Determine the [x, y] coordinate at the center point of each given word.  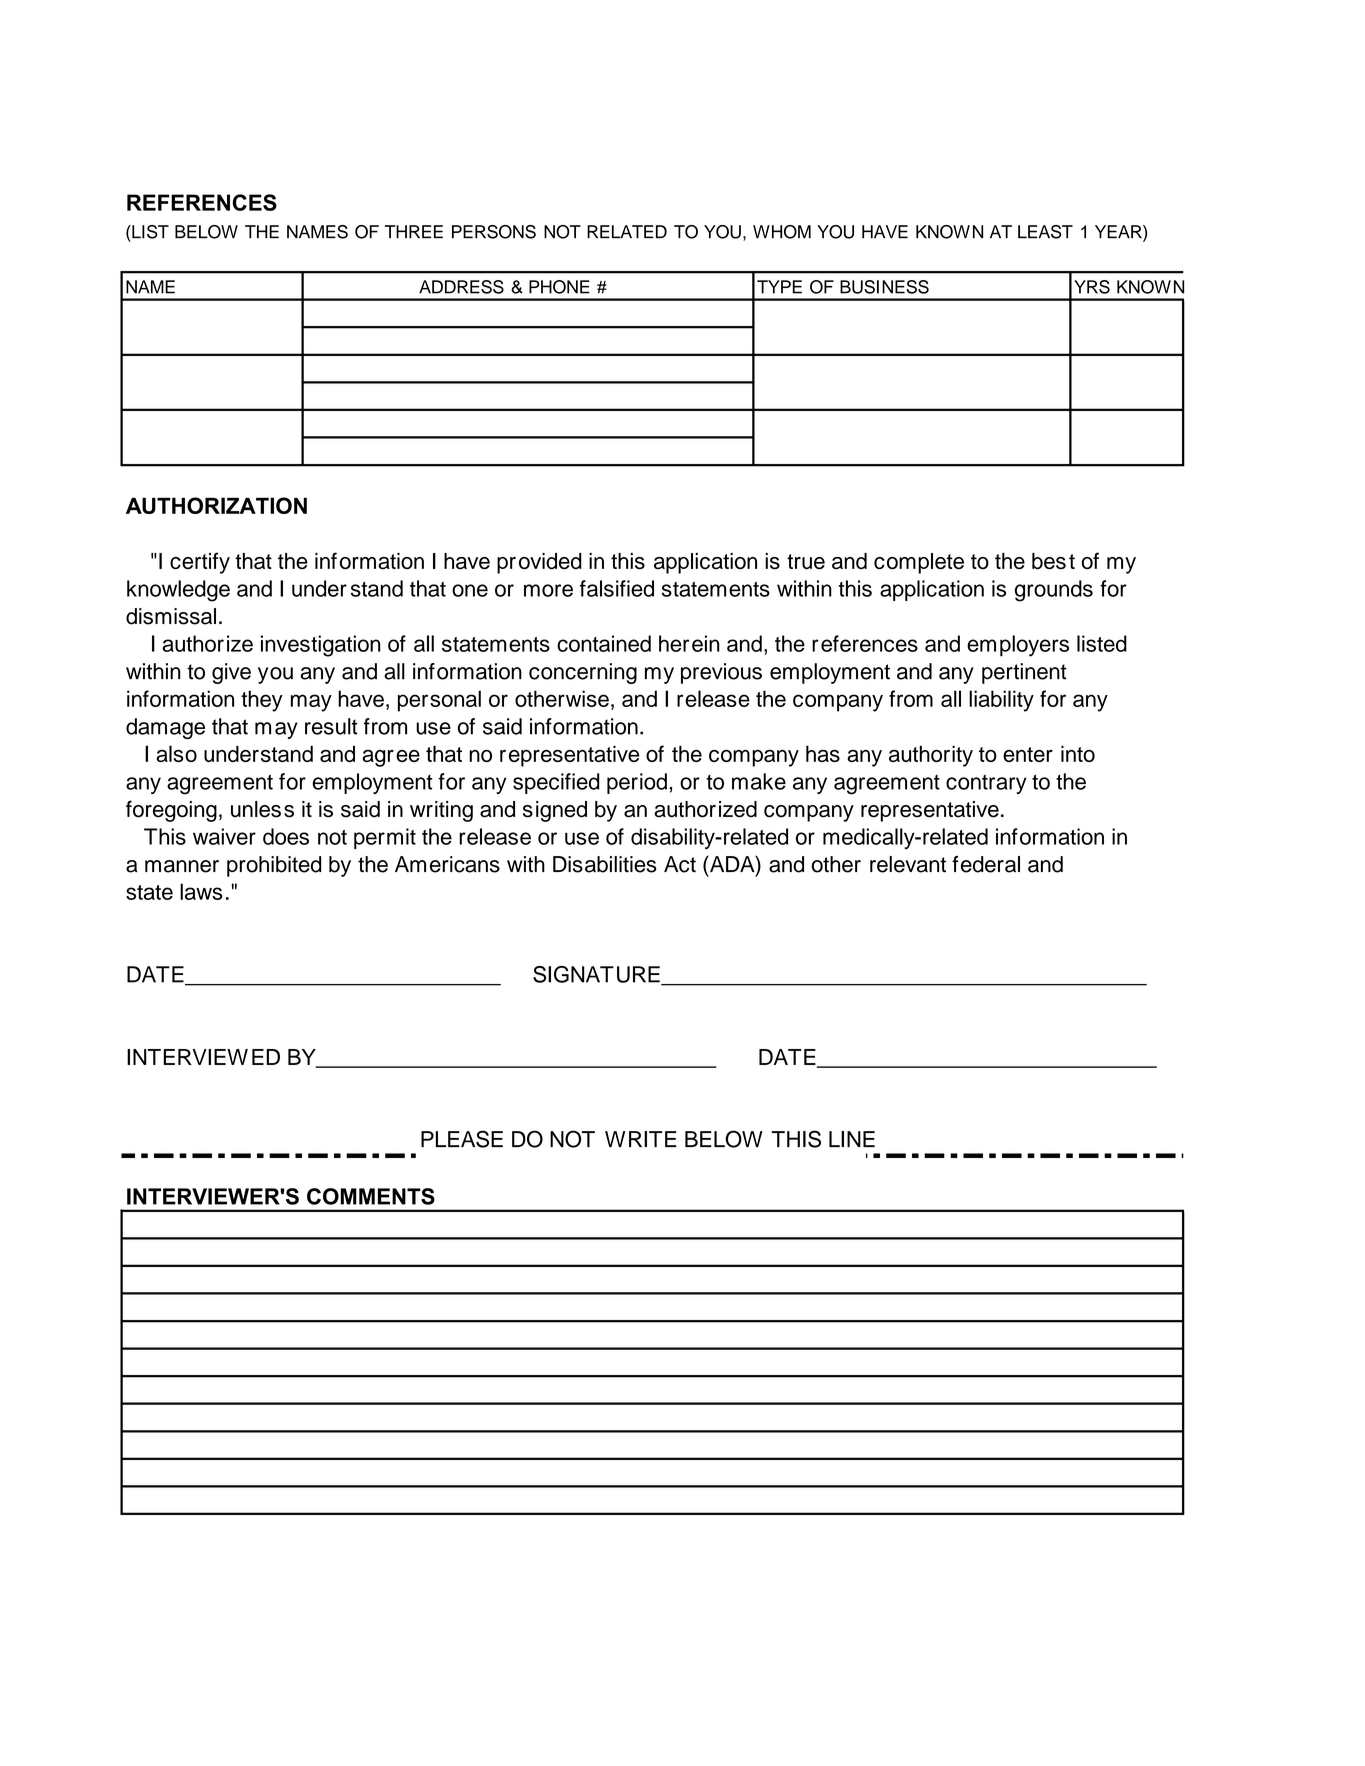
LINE [852, 1139]
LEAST [1045, 232]
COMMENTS [371, 1196]
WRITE [641, 1139]
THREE [414, 232]
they [262, 701]
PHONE [559, 287]
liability [1001, 701]
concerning [583, 673]
